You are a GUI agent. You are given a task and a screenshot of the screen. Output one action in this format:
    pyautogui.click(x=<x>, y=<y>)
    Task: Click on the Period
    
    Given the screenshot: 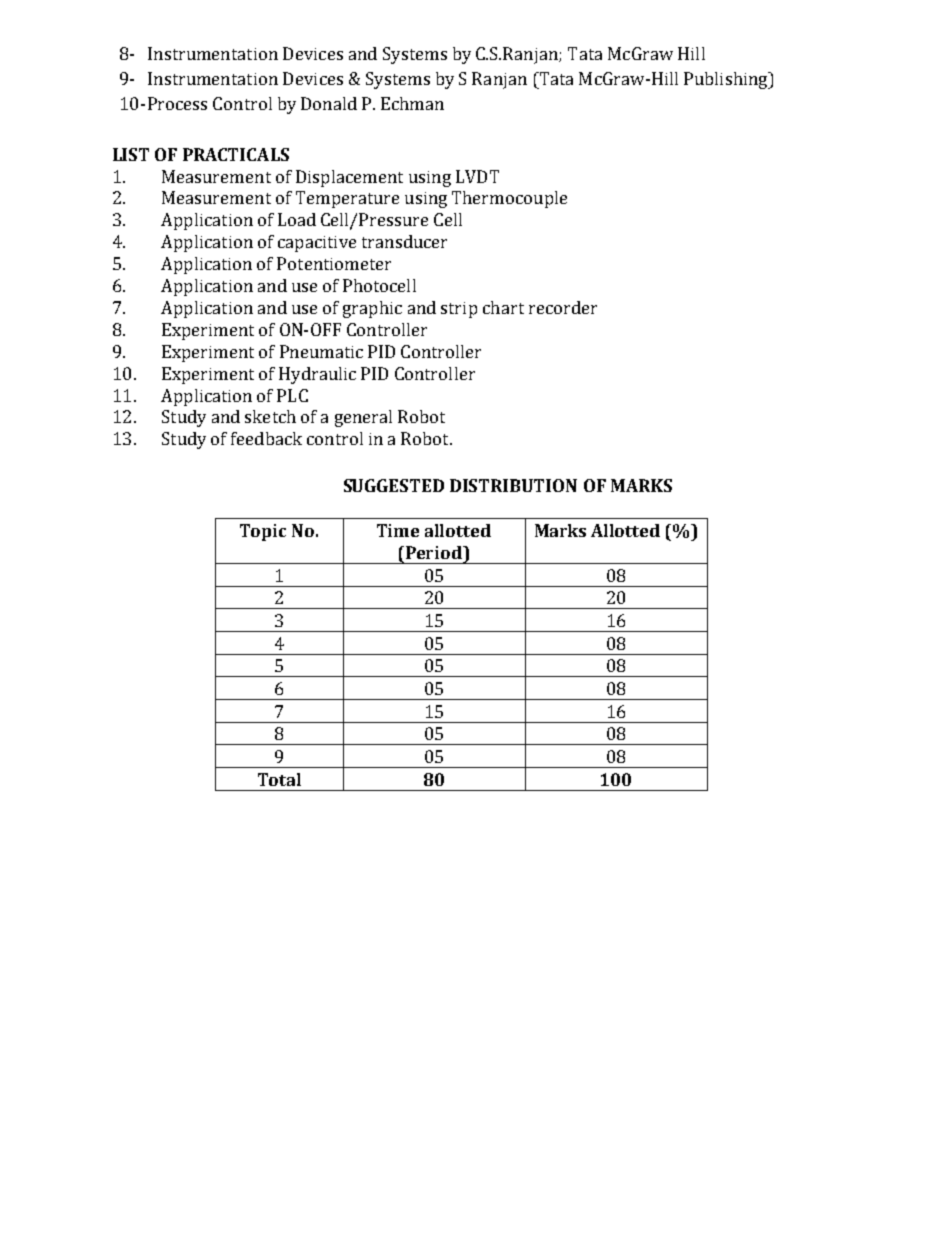 What is the action you would take?
    pyautogui.click(x=435, y=552)
